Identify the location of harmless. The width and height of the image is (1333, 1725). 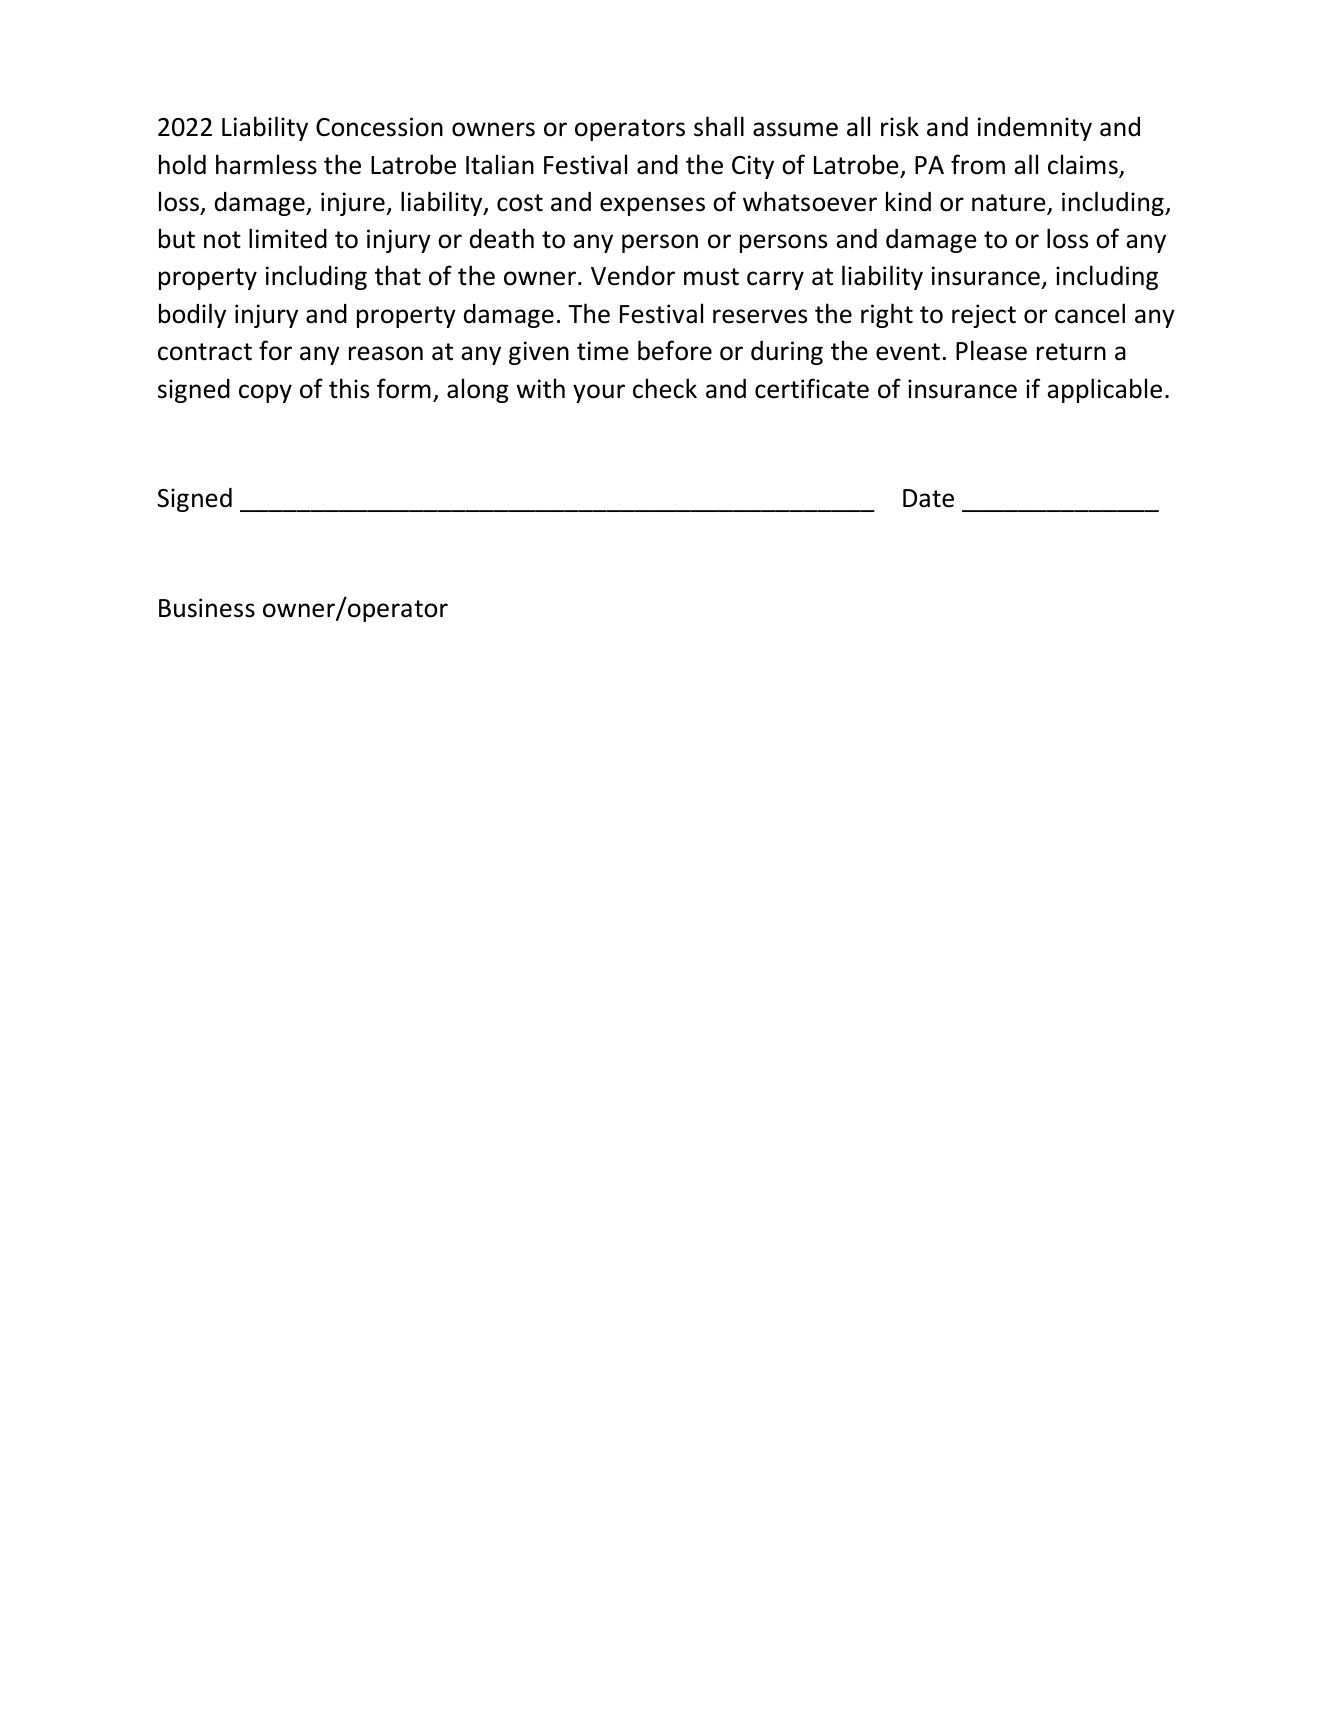
(266, 164).
